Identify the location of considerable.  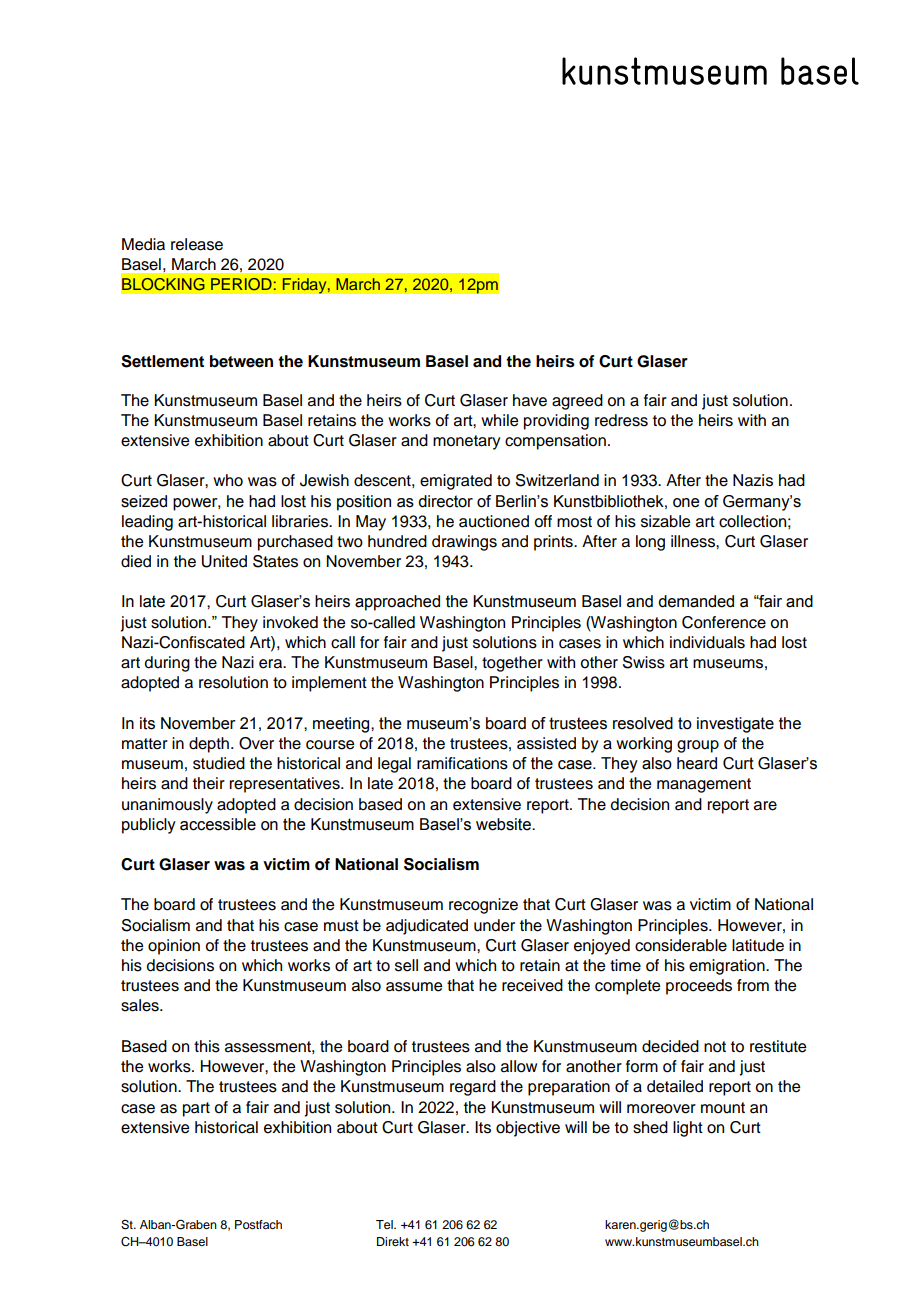
(681, 945).
